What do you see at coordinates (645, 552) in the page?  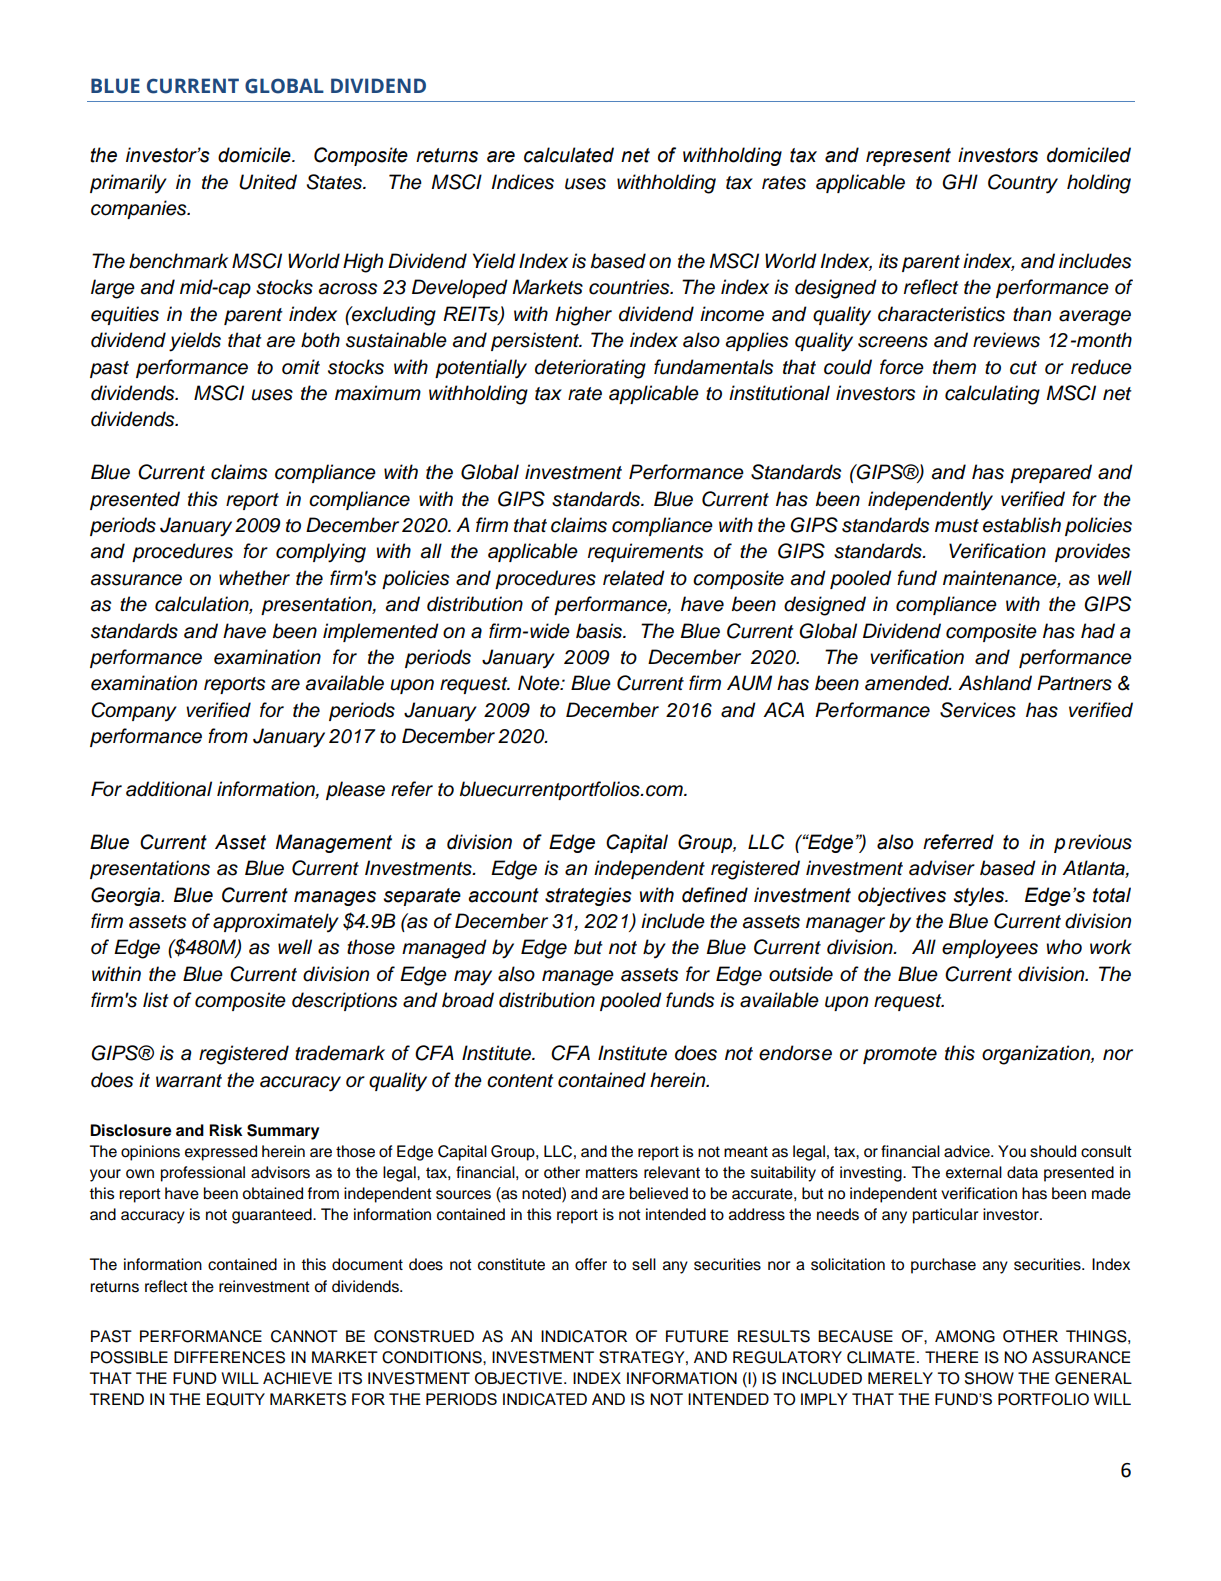 I see `requirements` at bounding box center [645, 552].
